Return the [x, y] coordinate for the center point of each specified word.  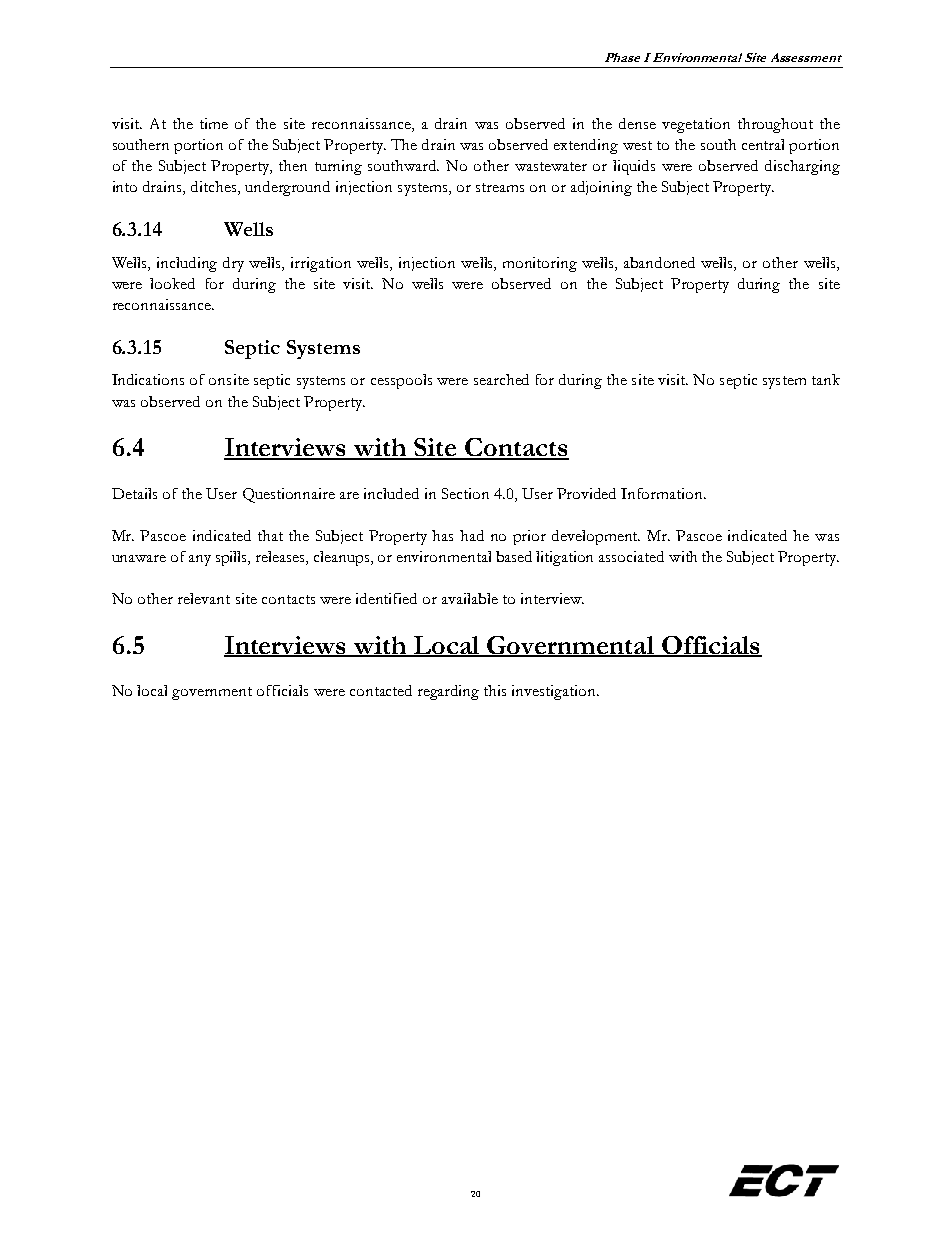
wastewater [551, 166]
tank [826, 379]
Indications [148, 379]
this [495, 690]
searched [501, 379]
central [763, 144]
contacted [381, 690]
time [214, 123]
